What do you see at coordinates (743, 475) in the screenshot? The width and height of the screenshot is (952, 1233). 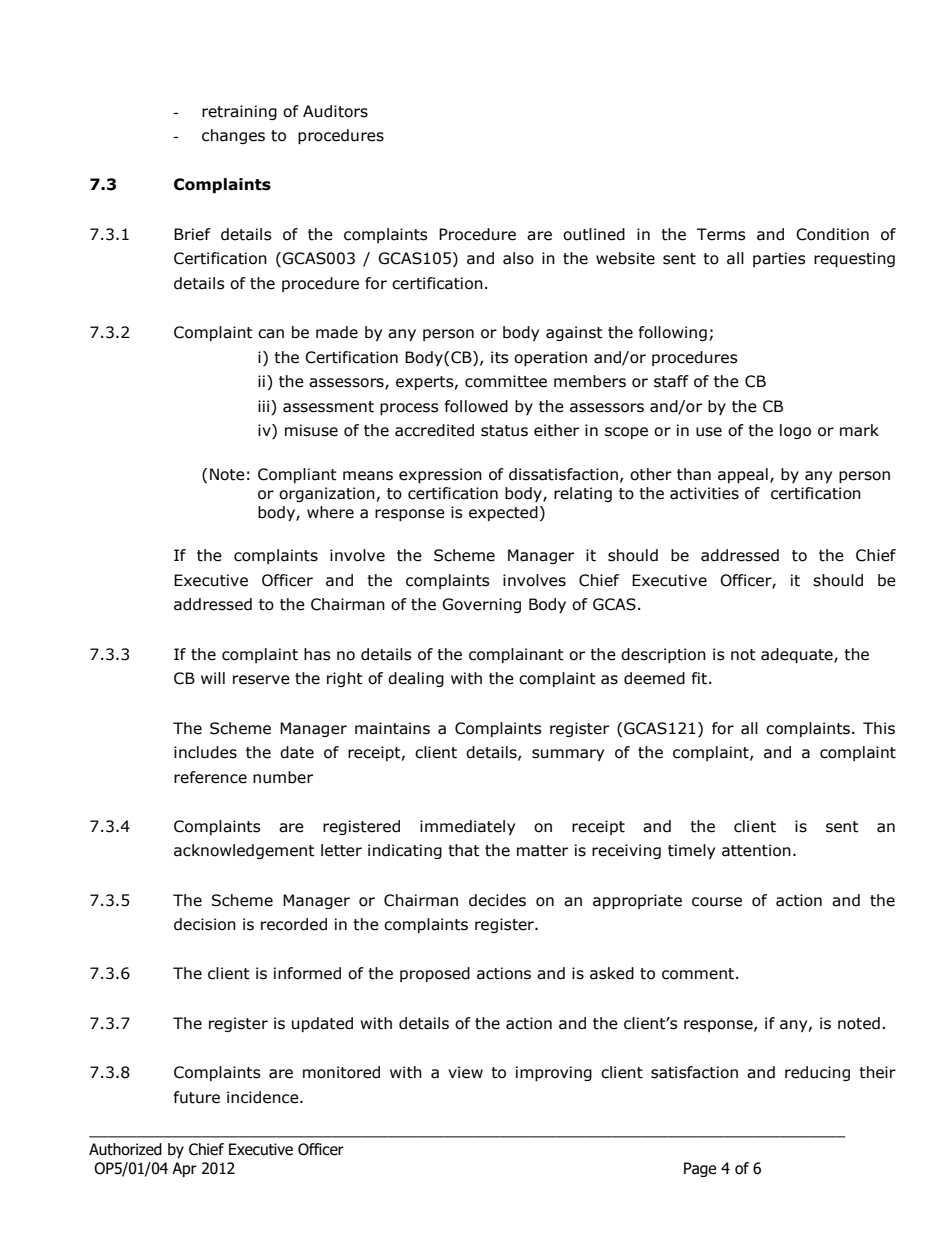 I see `appeal` at bounding box center [743, 475].
